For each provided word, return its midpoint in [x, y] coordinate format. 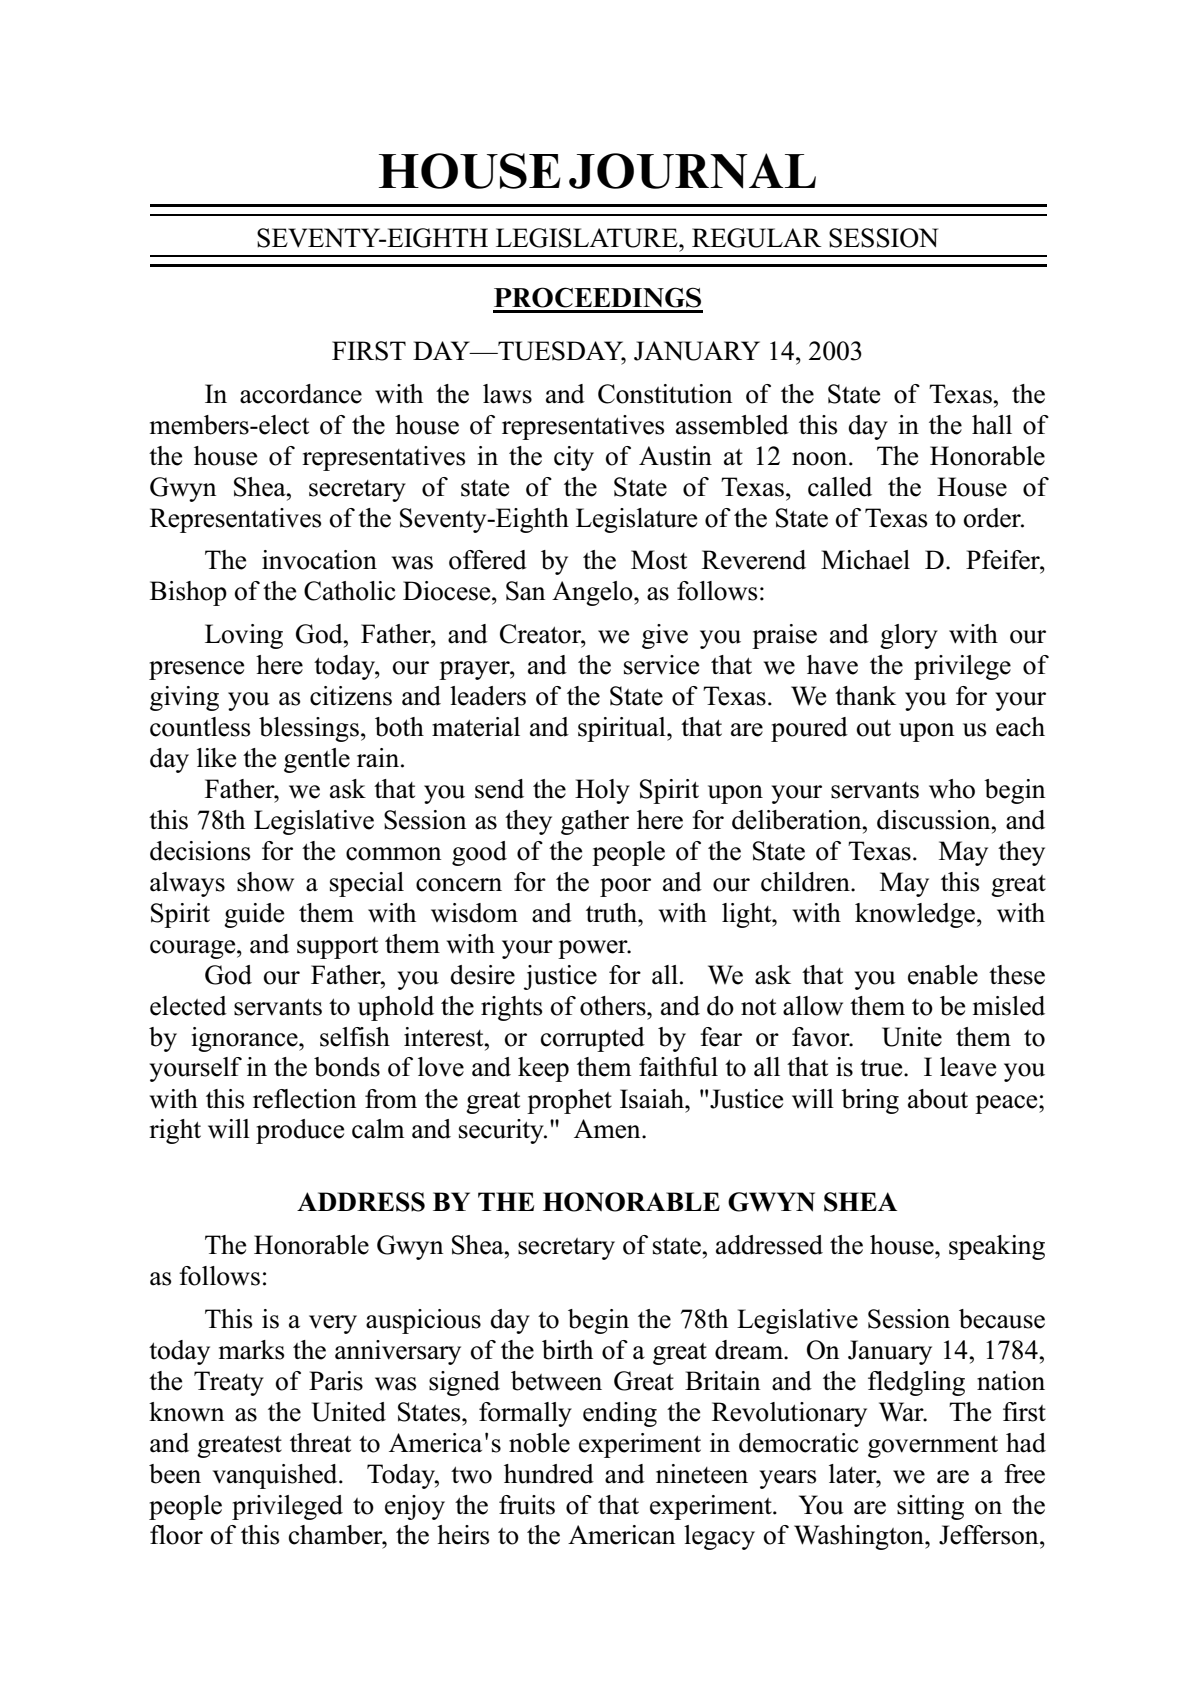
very [333, 1324]
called [840, 487]
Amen [608, 1129]
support [337, 948]
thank [865, 696]
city [574, 458]
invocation [319, 560]
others [614, 1006]
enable [943, 975]
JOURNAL [692, 171]
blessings [309, 729]
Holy [602, 791]
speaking [997, 1247]
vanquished [276, 1476]
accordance [301, 394]
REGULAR [757, 238]
